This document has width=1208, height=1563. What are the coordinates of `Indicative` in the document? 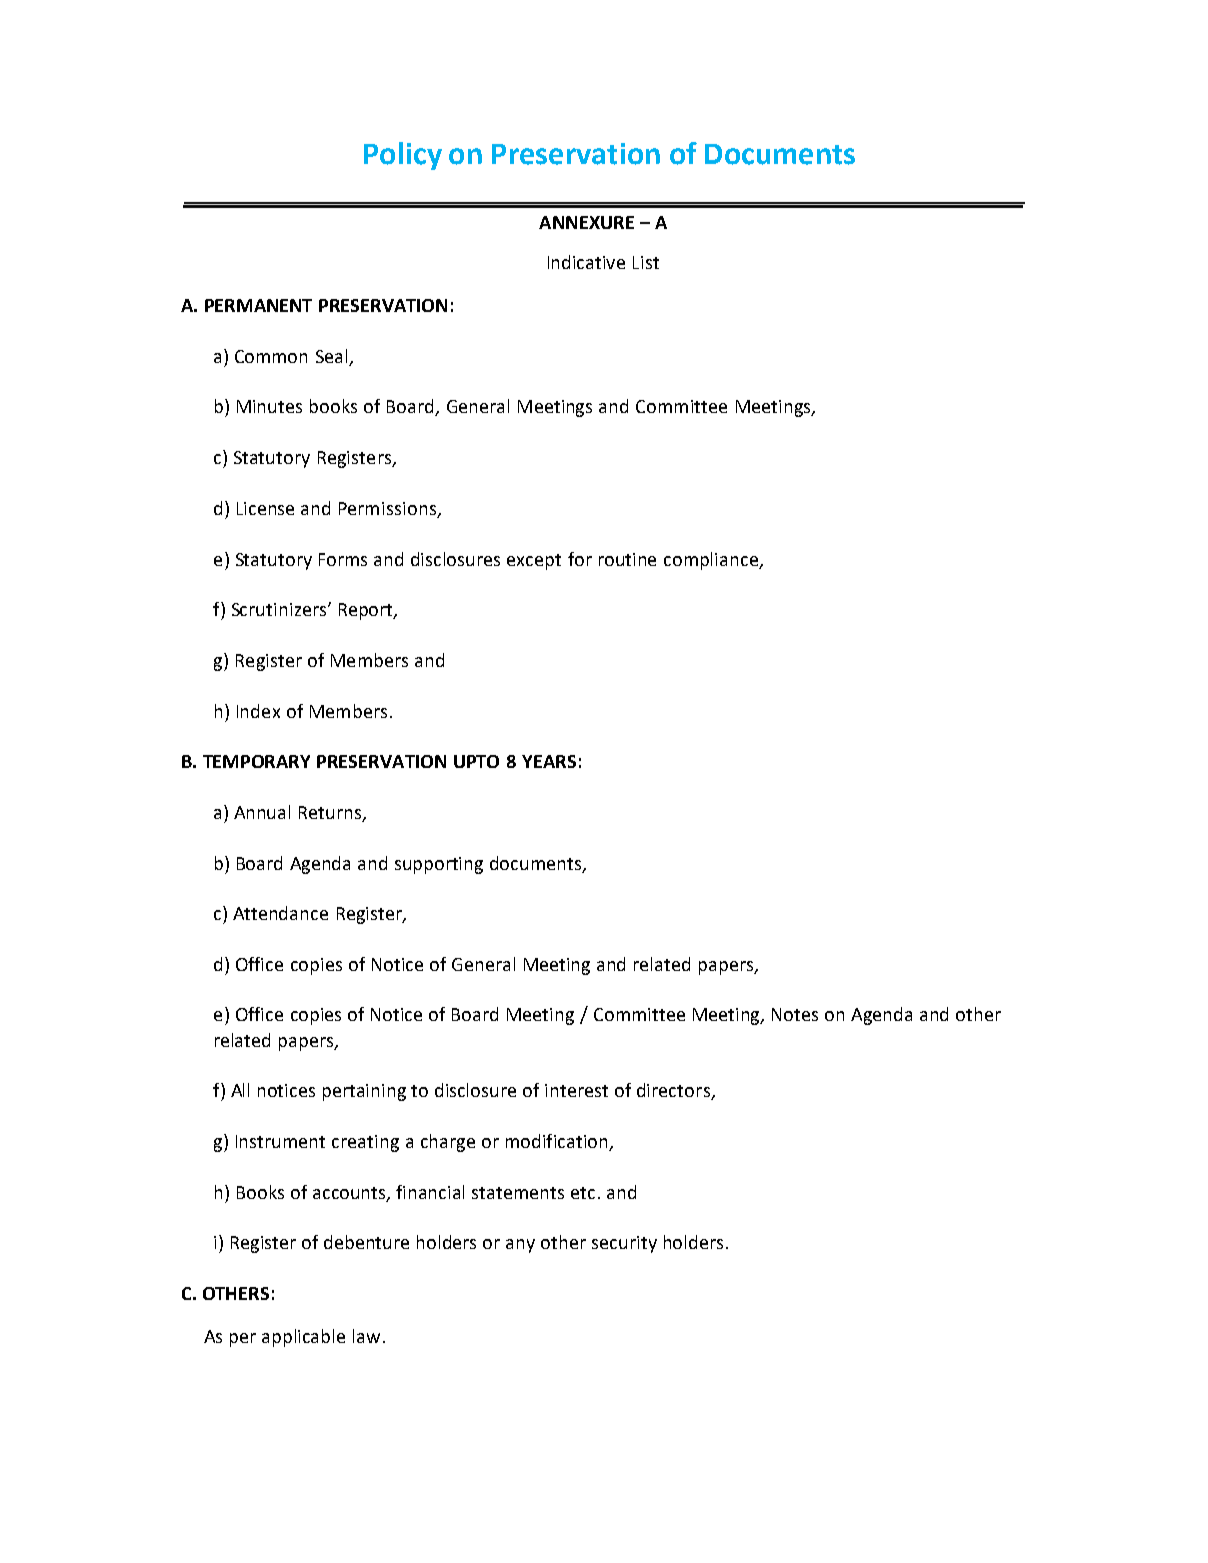 It's located at (586, 262).
